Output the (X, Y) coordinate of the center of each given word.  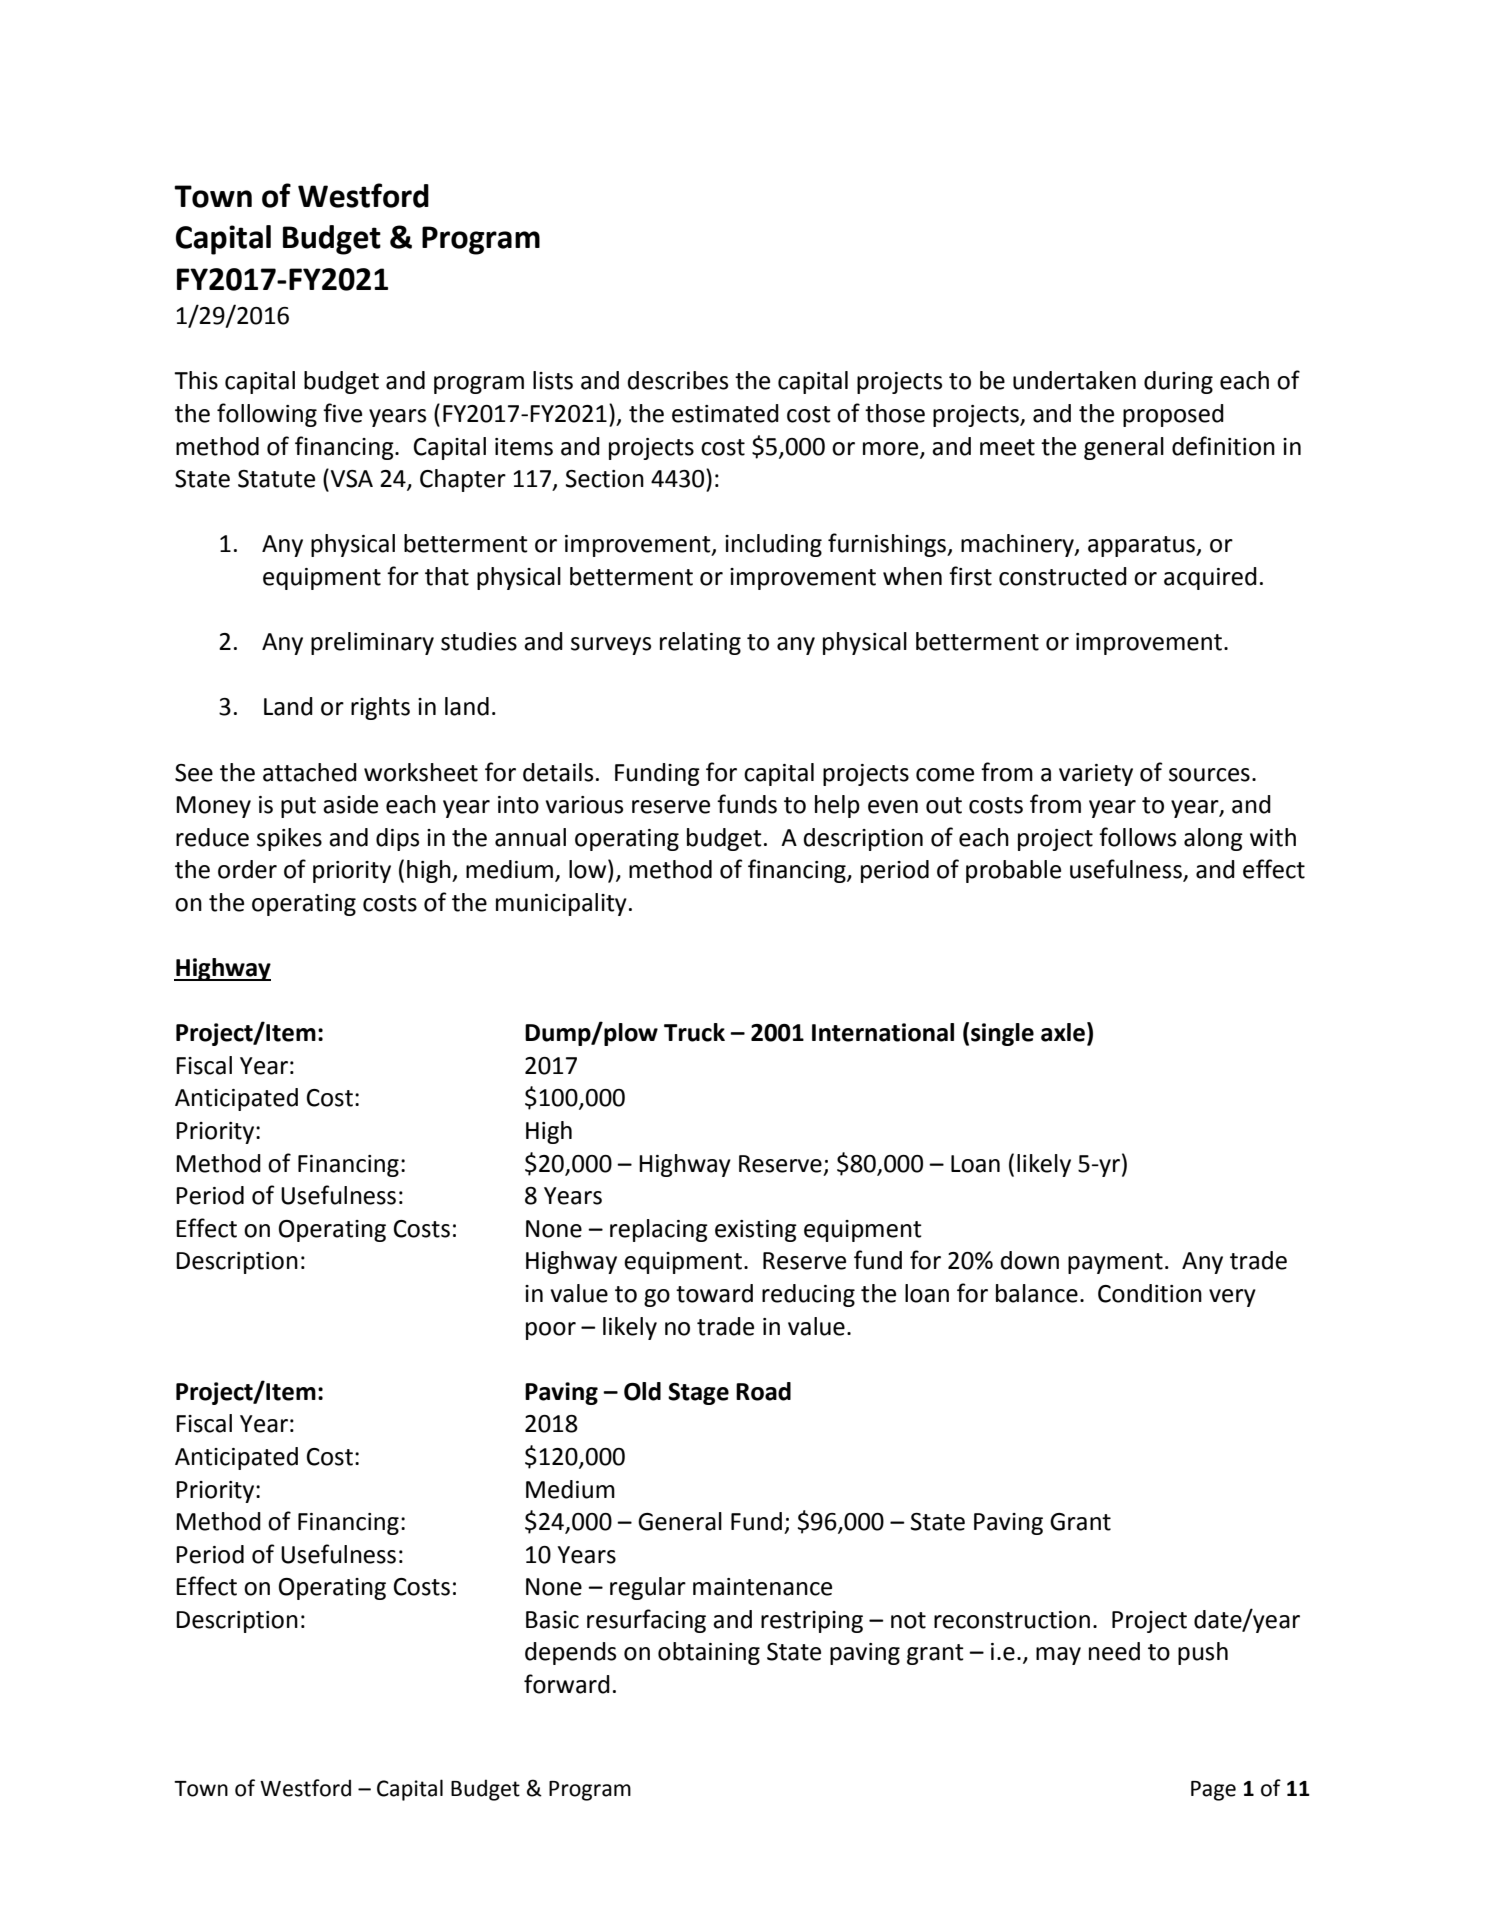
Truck (694, 1032)
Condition (1150, 1293)
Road (763, 1391)
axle (1064, 1033)
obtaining (709, 1653)
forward (567, 1684)
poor (551, 1331)
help (837, 806)
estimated (725, 413)
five (342, 413)
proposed (1173, 415)
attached (310, 772)
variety (1096, 775)
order (247, 869)
